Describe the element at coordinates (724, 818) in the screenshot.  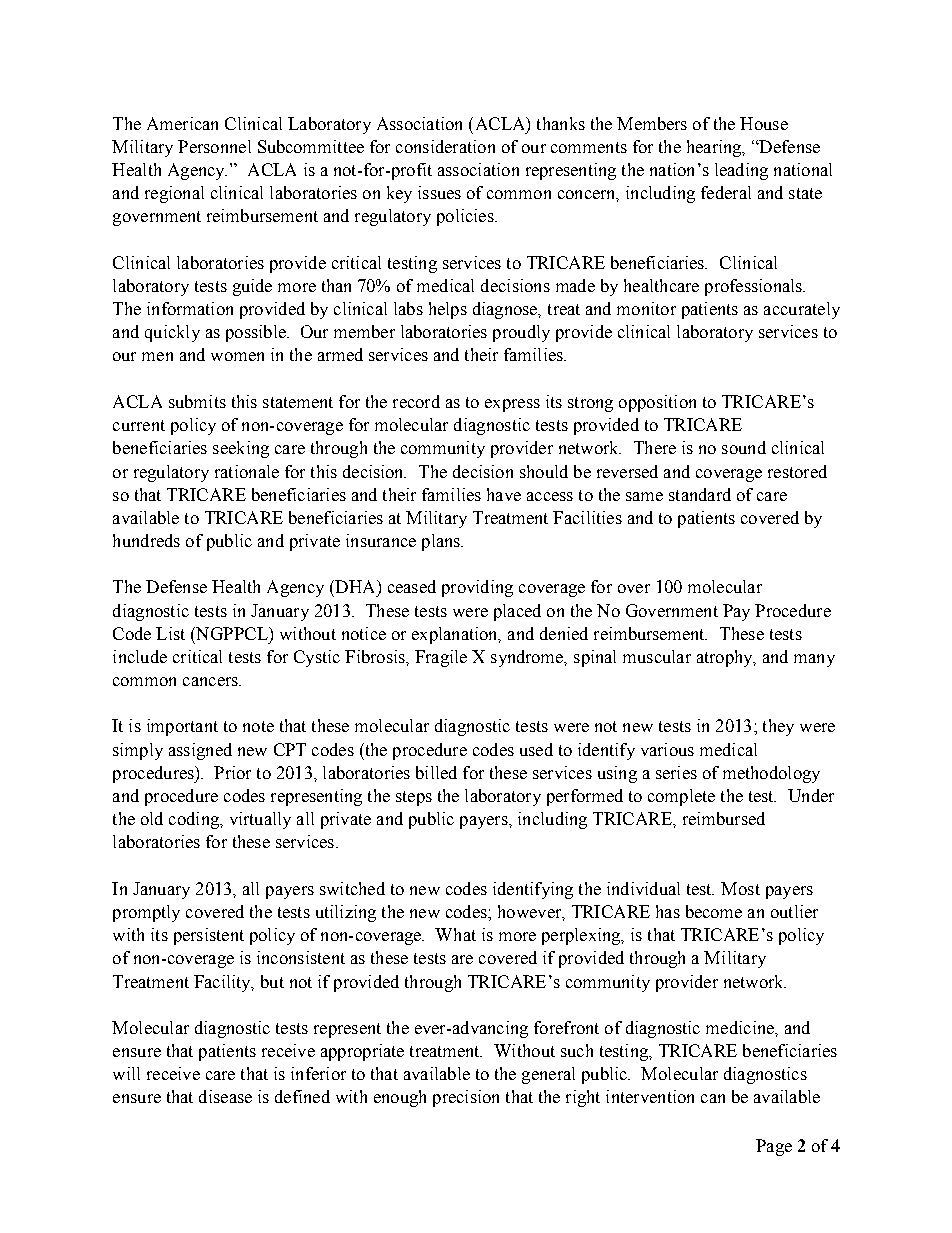
I see `reimbursed` at that location.
